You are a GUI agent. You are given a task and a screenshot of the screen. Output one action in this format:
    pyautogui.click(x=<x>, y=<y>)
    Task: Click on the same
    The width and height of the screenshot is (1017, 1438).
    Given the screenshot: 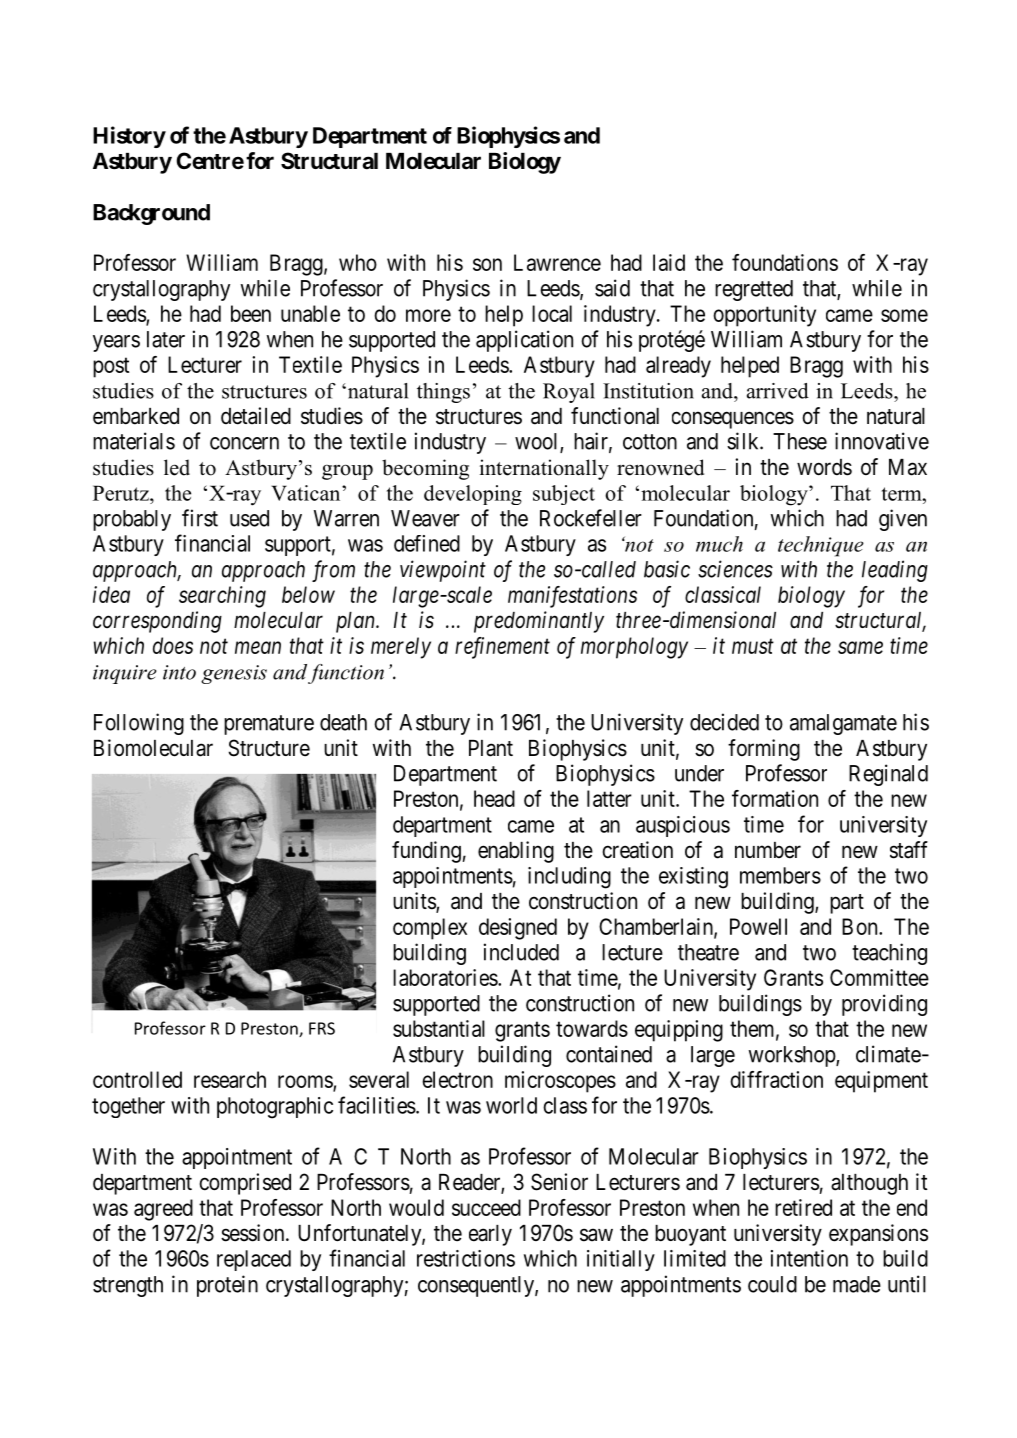 What is the action you would take?
    pyautogui.click(x=860, y=647)
